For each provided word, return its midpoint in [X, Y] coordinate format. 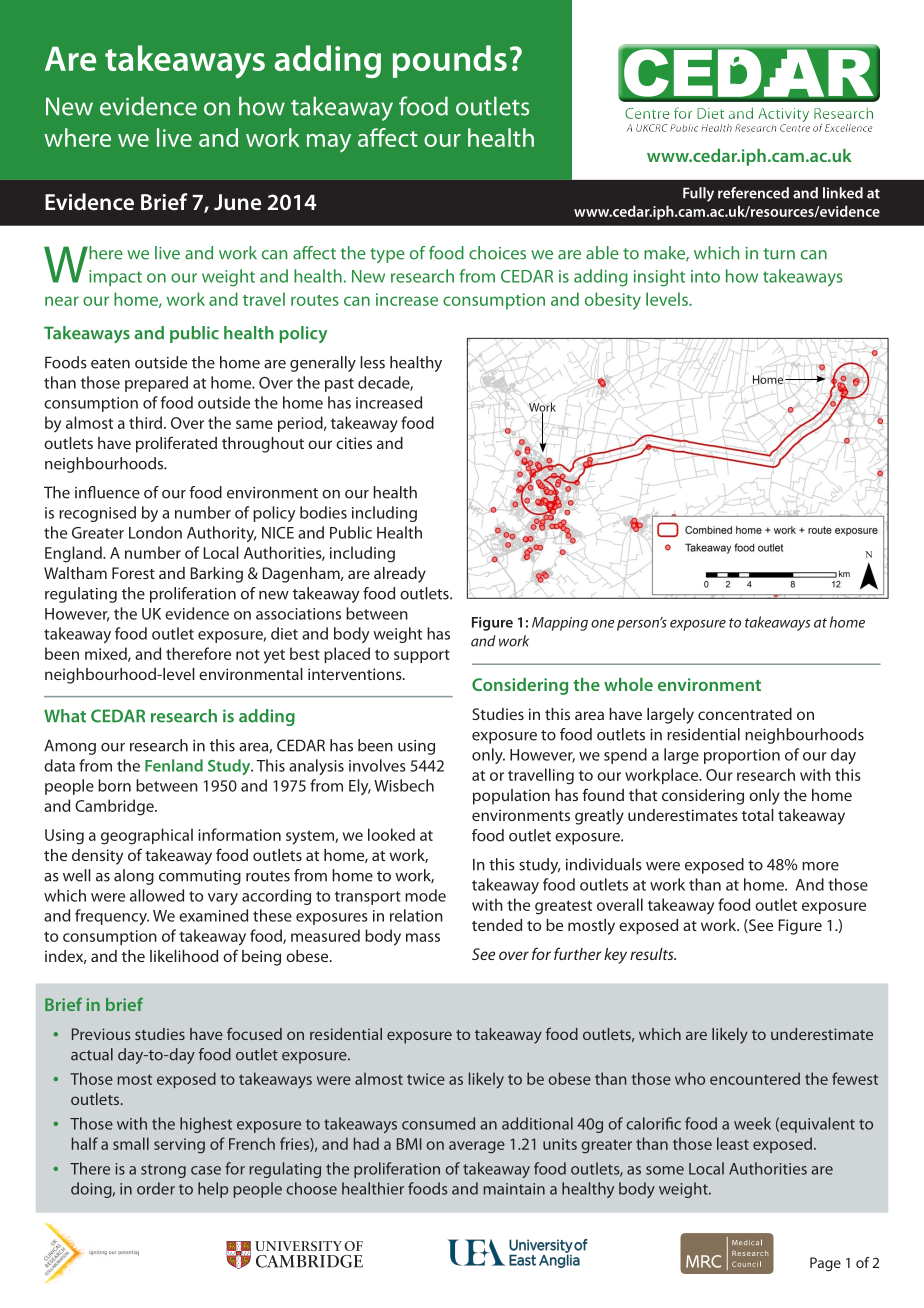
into [705, 276]
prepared [156, 384]
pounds [450, 61]
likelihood [184, 956]
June [237, 202]
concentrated [745, 714]
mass [423, 937]
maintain [514, 1189]
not [248, 654]
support [422, 656]
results [653, 954]
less [372, 362]
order [156, 1188]
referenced [753, 193]
